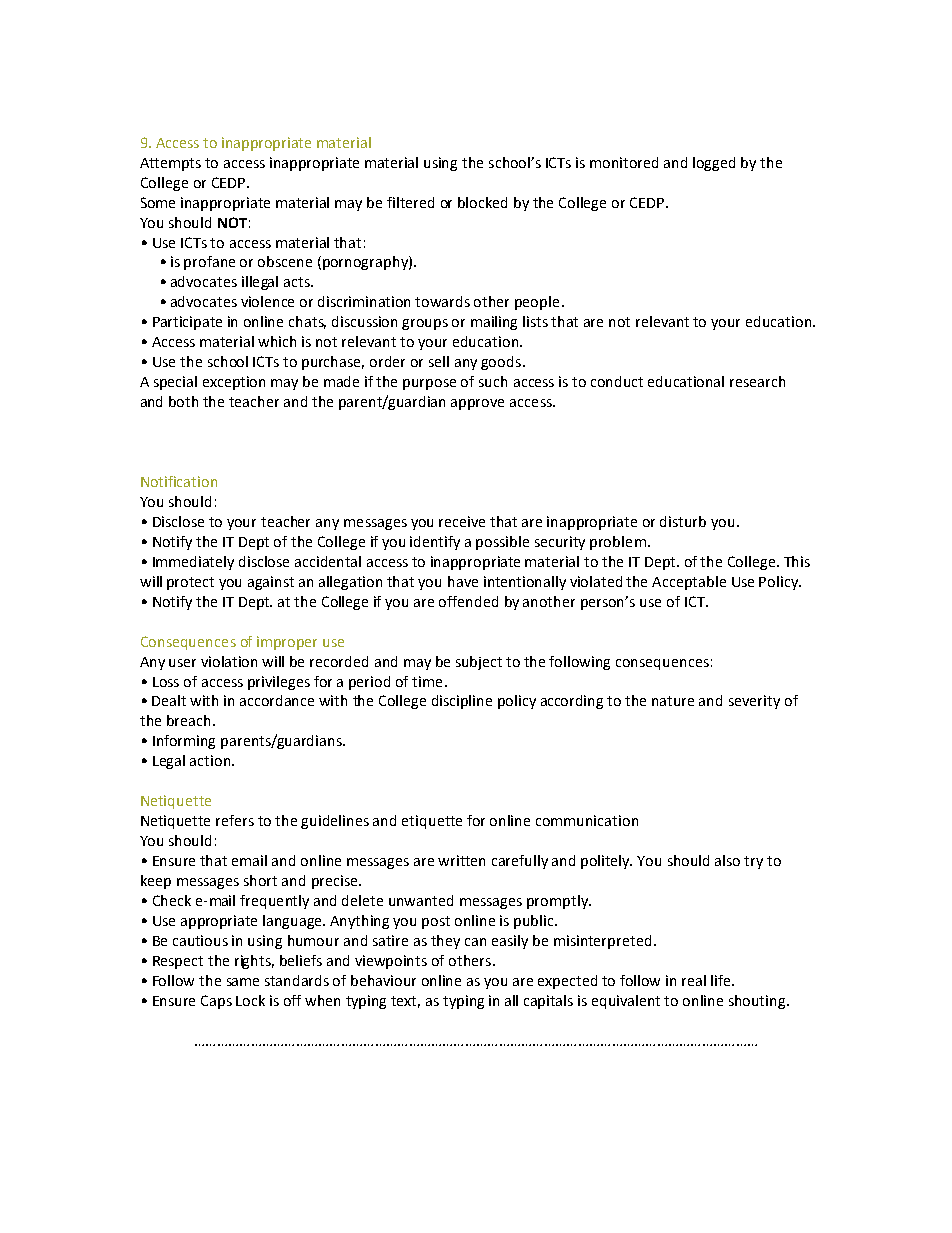  I want to click on Acceptable, so click(689, 583).
